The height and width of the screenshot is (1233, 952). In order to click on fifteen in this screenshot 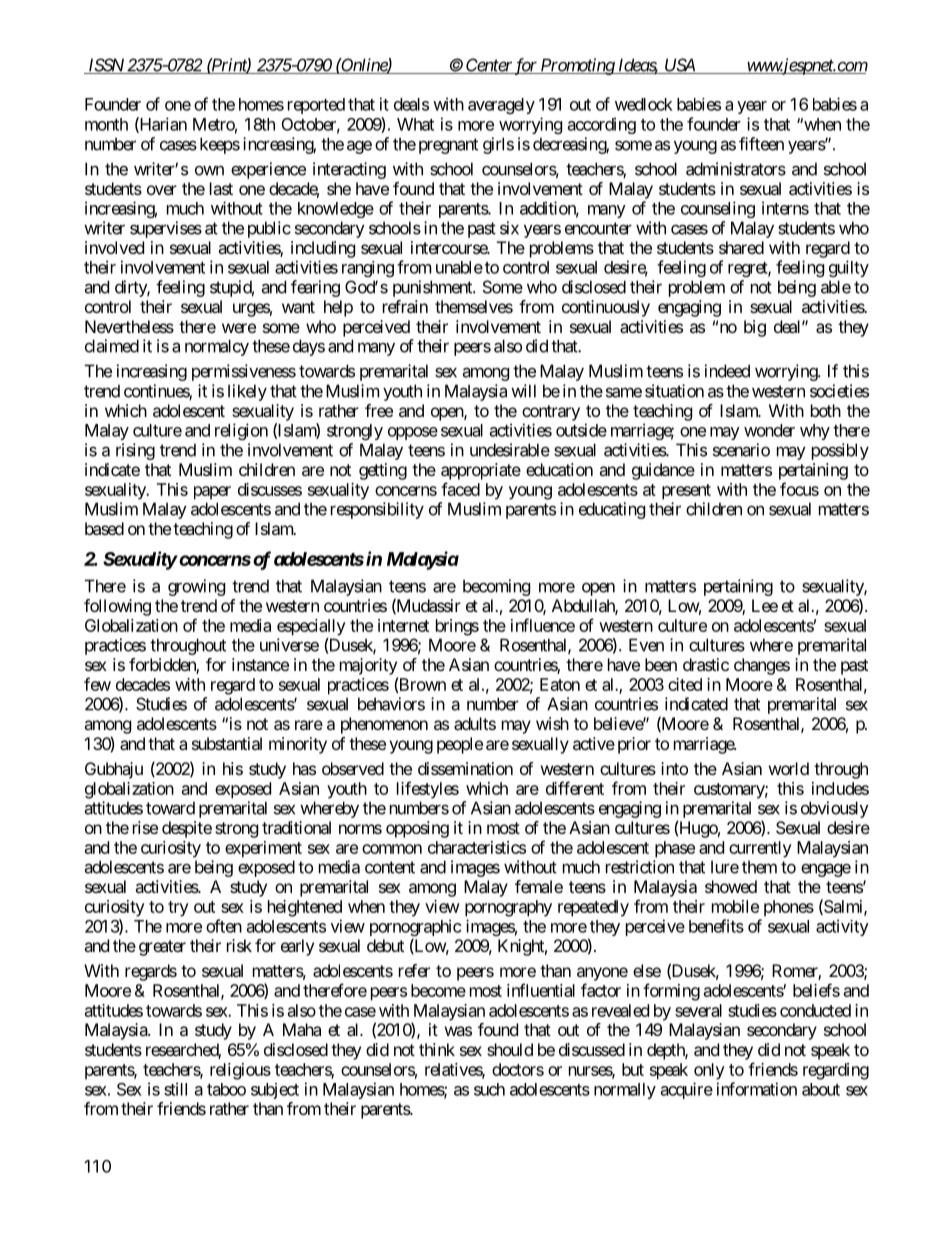, I will do `click(761, 144)`.
